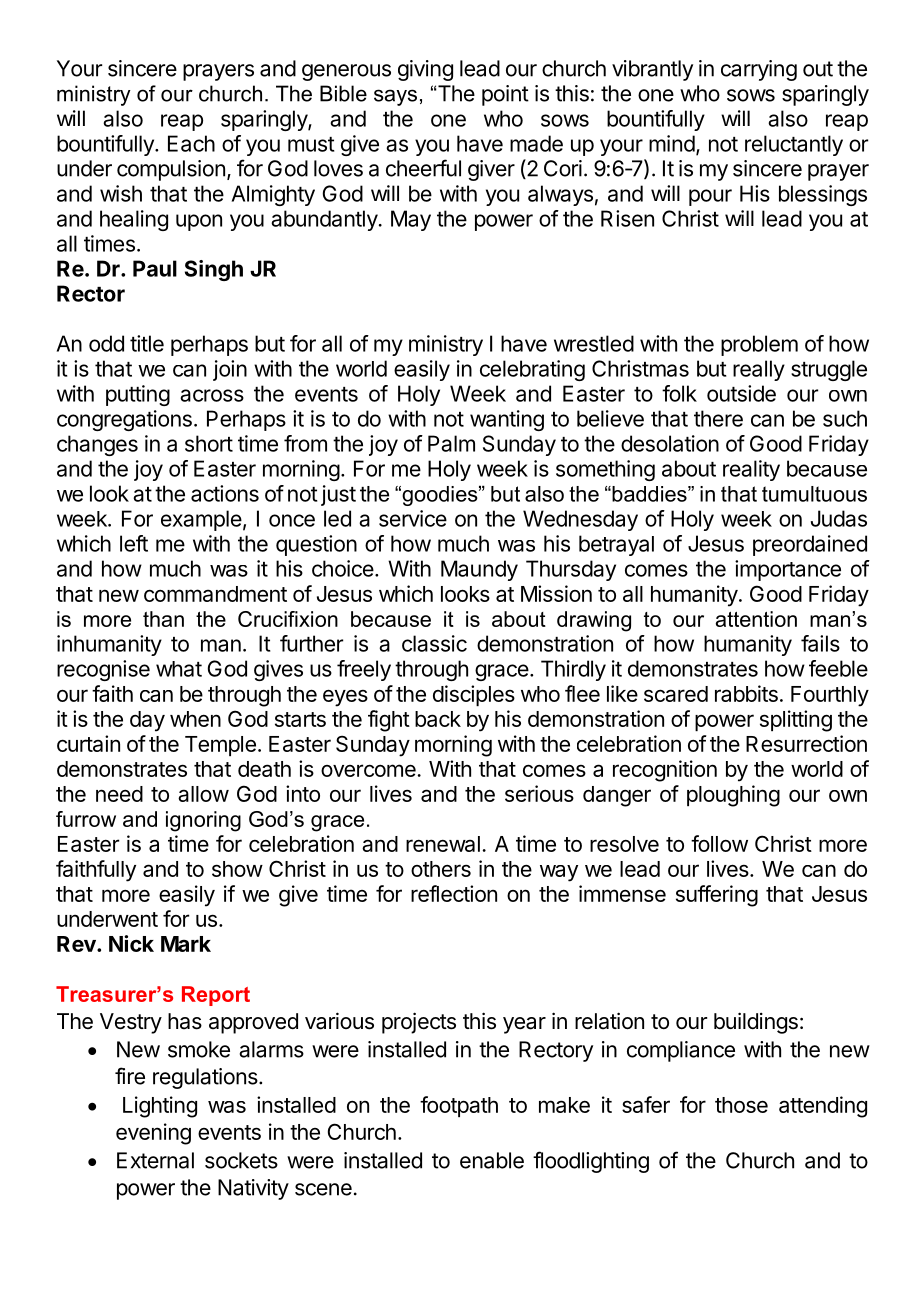 This screenshot has height=1308, width=924. Describe the element at coordinates (195, 719) in the screenshot. I see `when` at that location.
